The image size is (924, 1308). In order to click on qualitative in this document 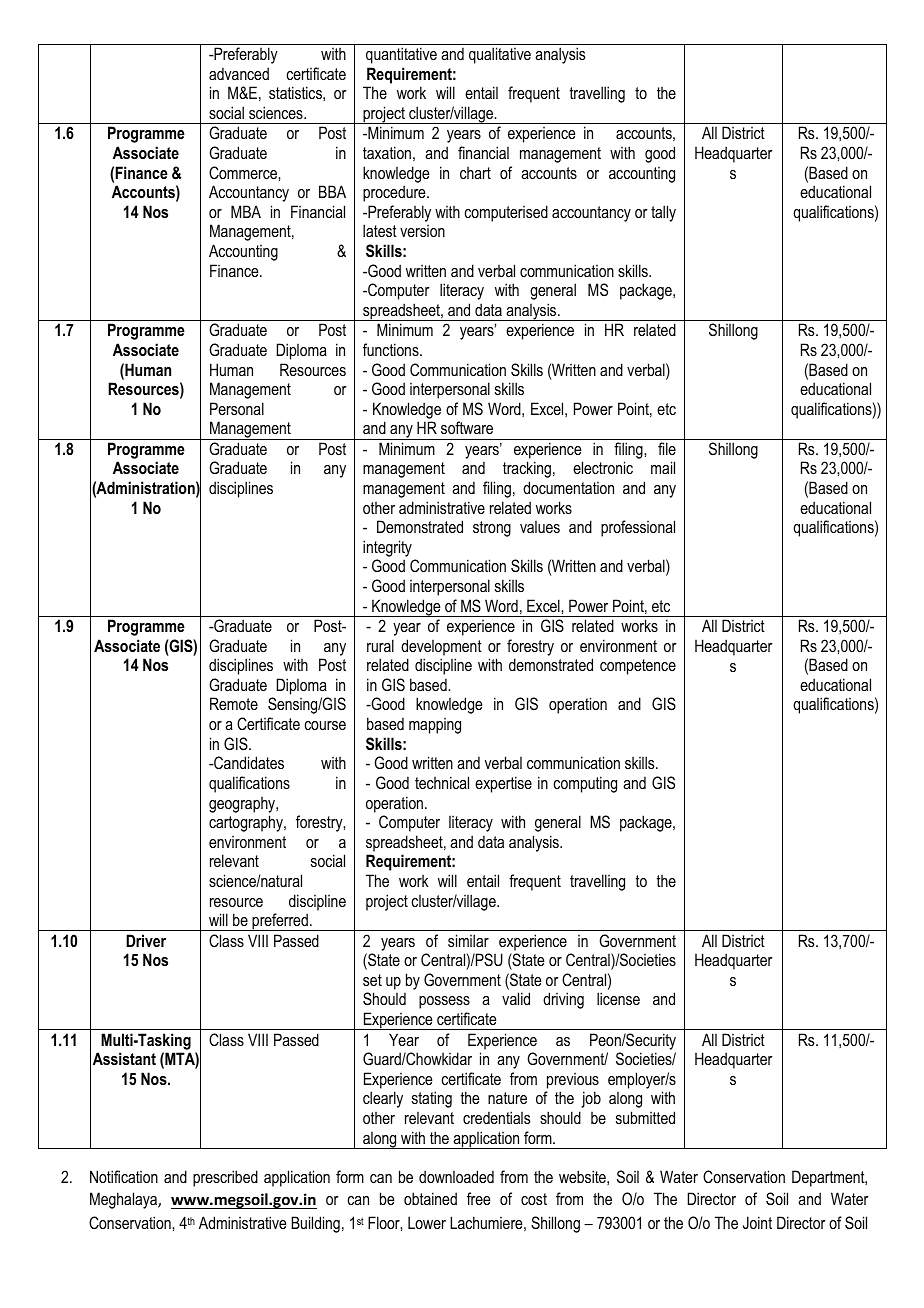, I will do `click(500, 55)`.
